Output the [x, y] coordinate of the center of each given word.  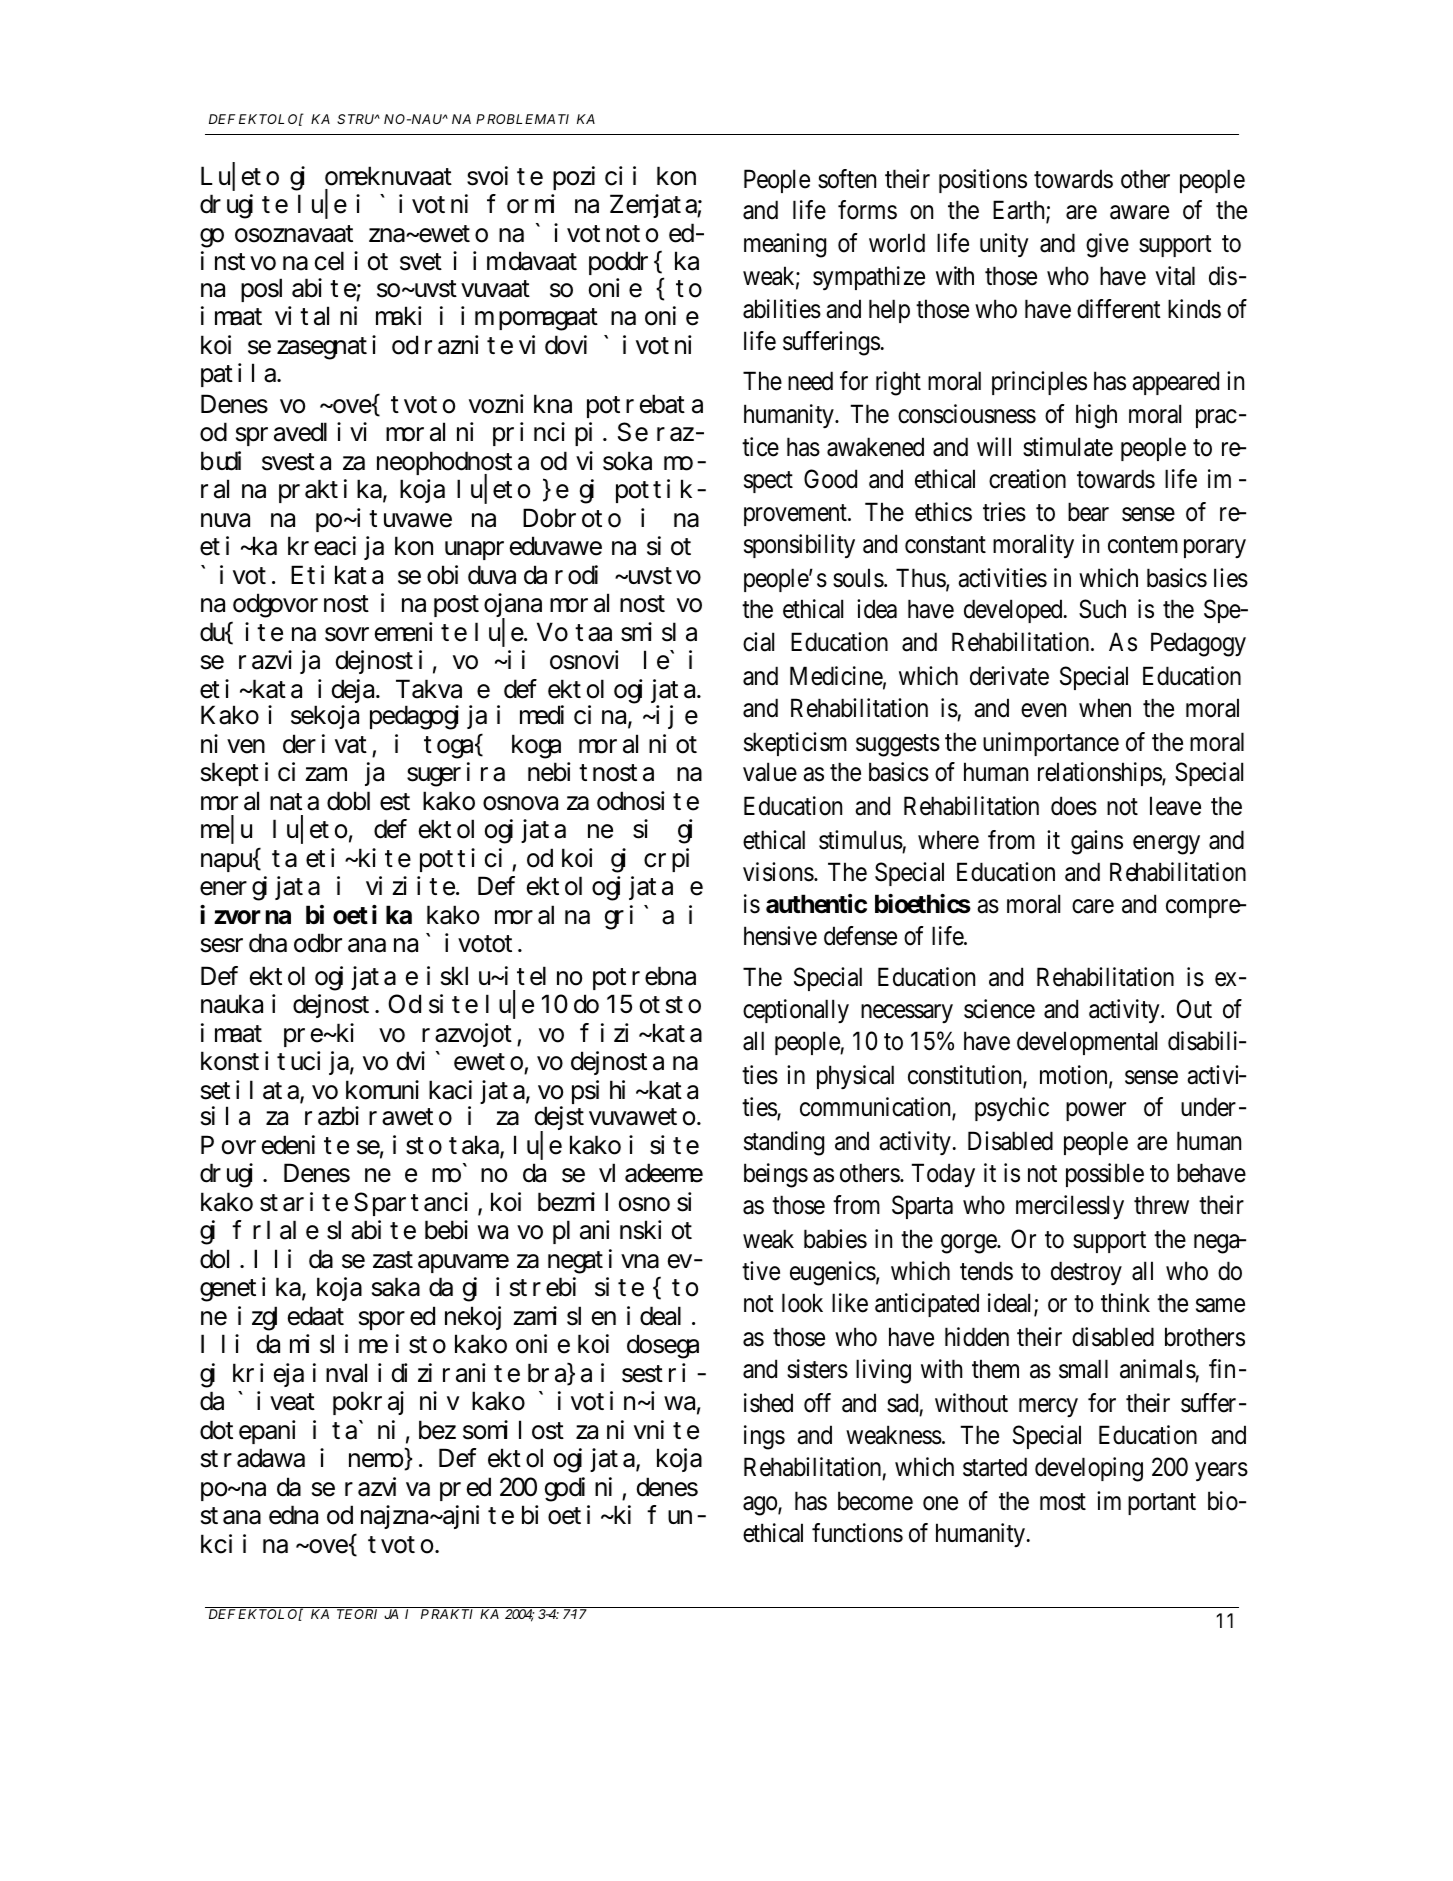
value [770, 772]
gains [1097, 842]
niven [233, 744]
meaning [785, 245]
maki [399, 316]
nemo [378, 1462]
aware [1139, 212]
